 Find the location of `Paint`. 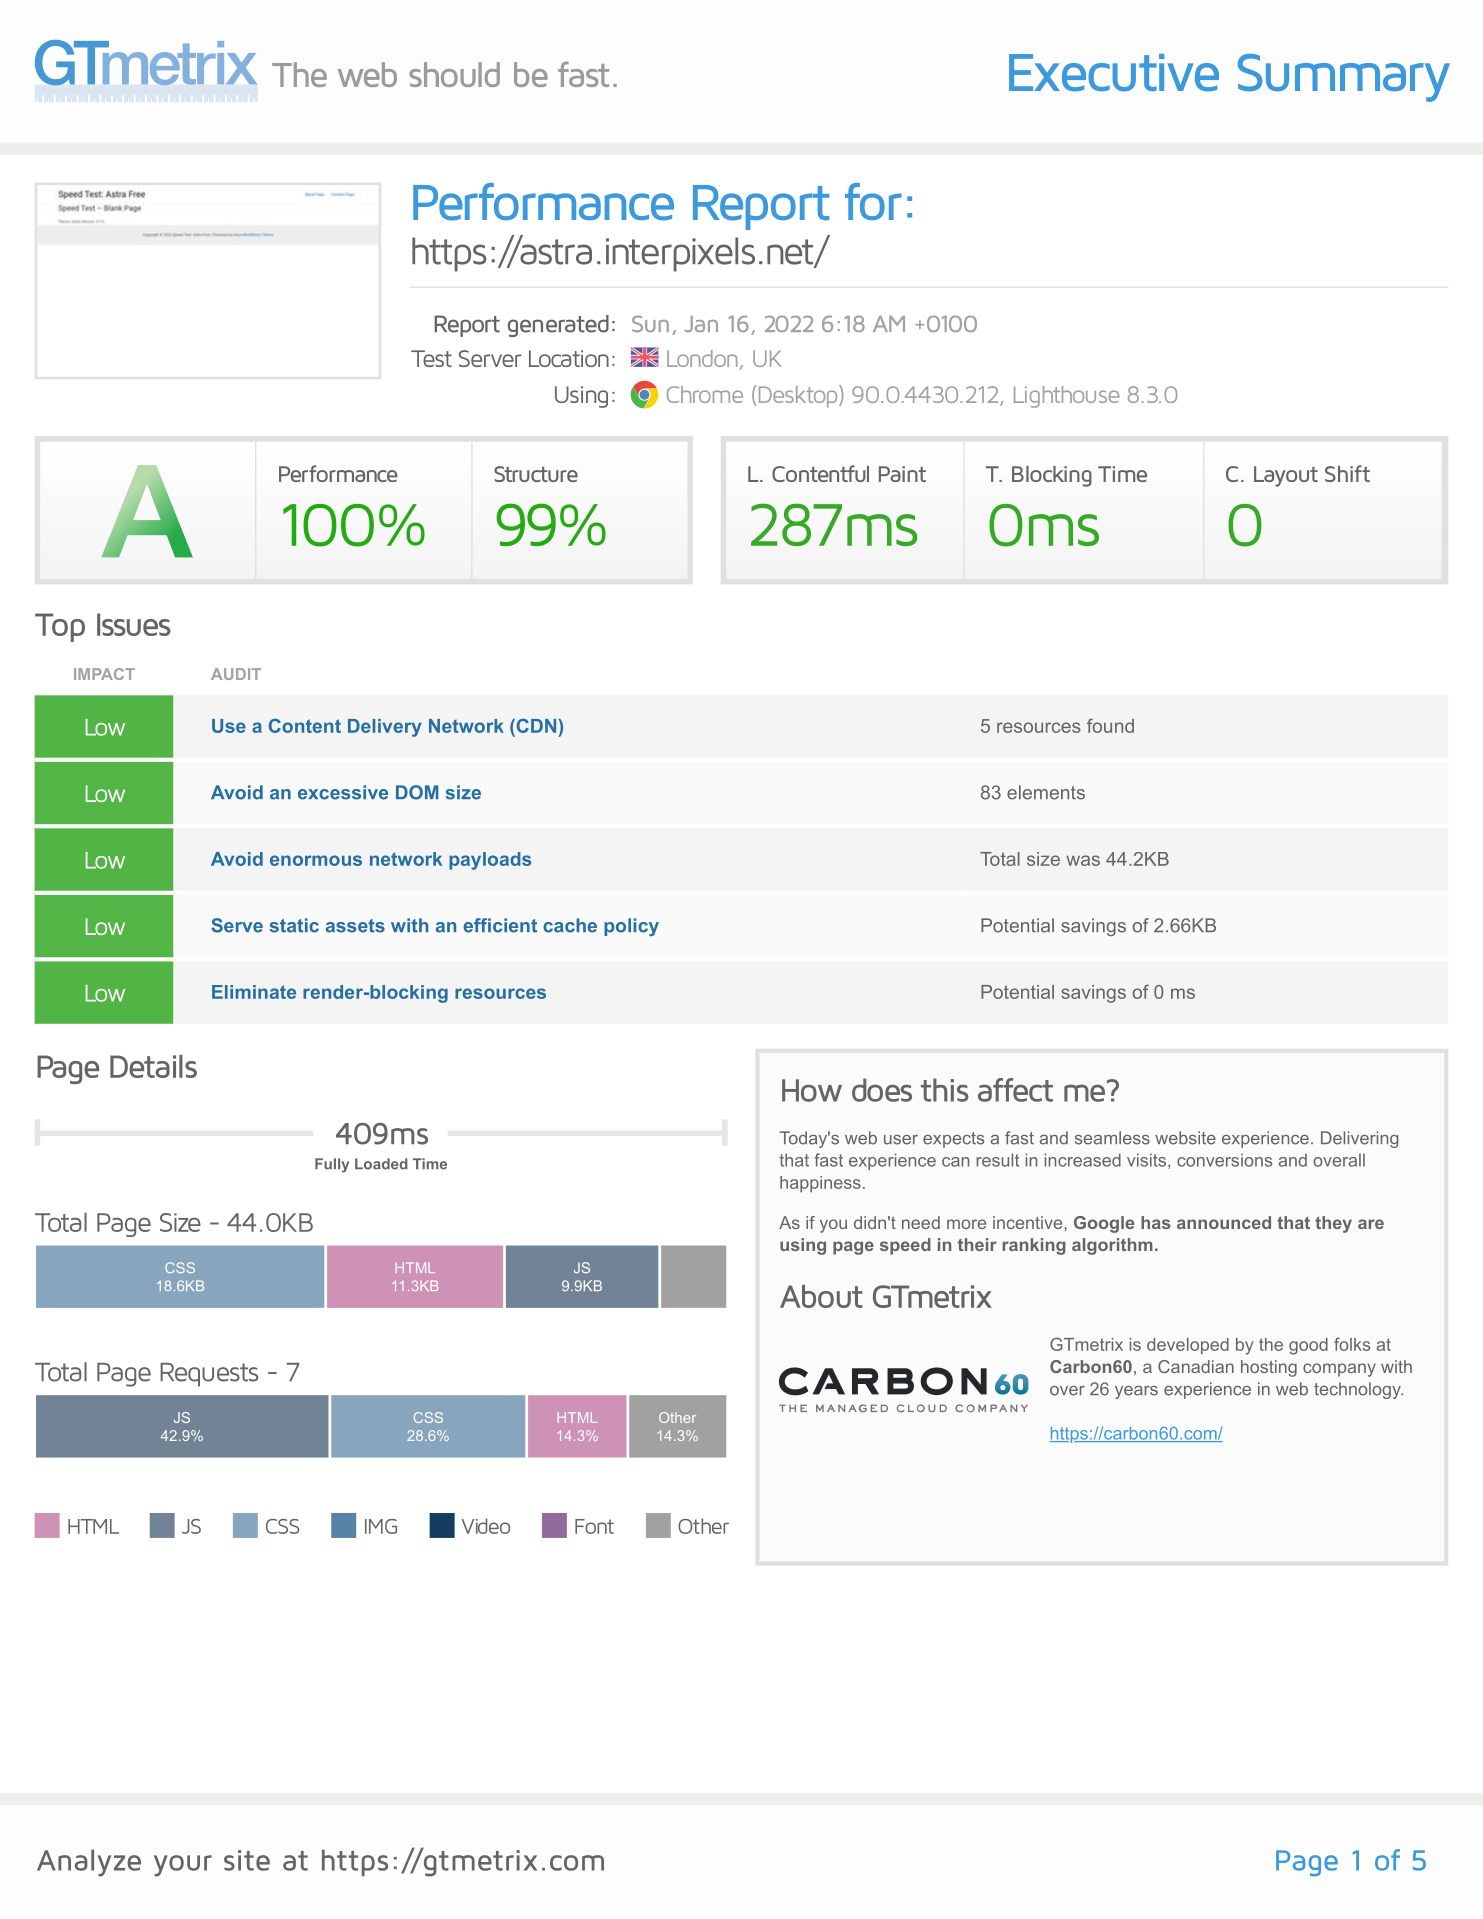

Paint is located at coordinates (902, 474).
